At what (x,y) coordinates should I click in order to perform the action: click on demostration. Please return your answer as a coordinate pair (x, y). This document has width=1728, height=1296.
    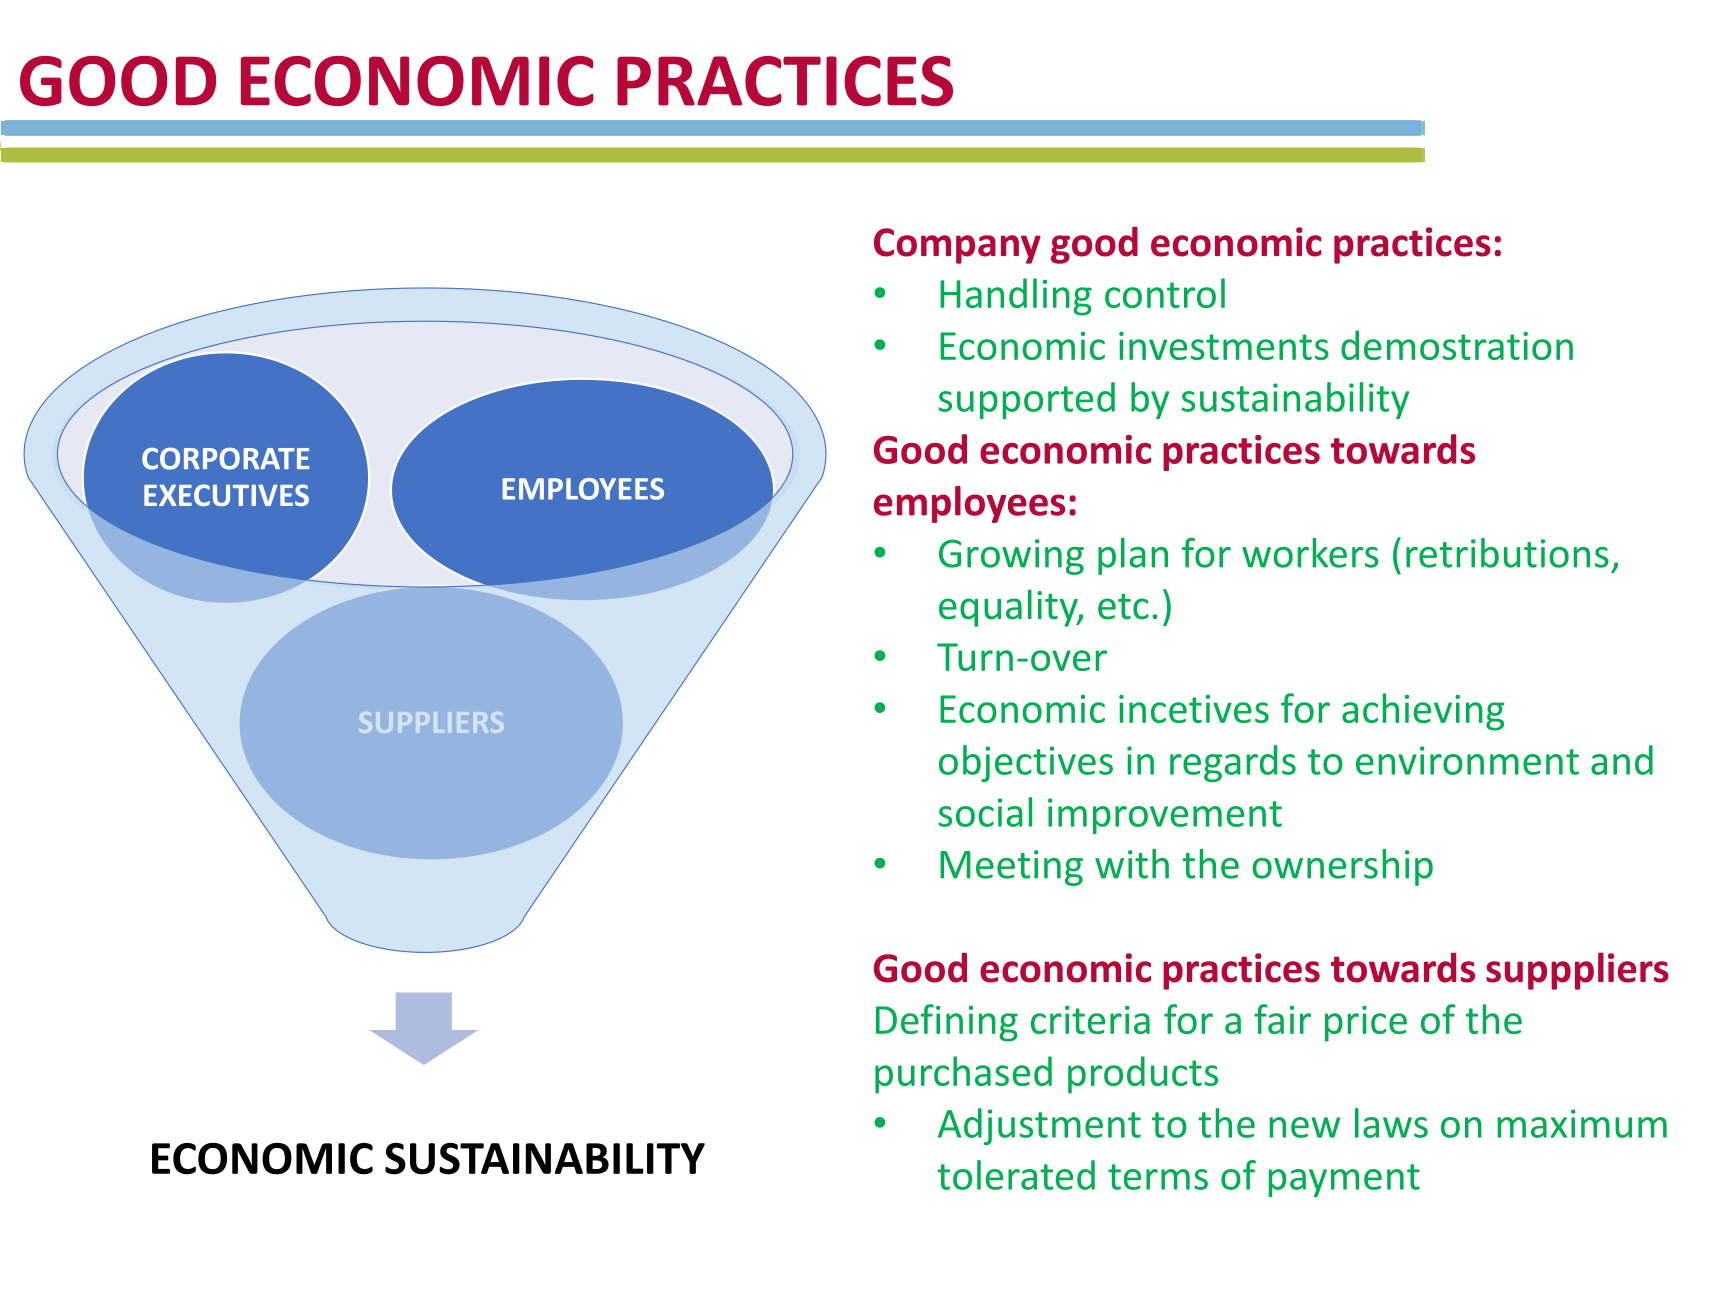
    Looking at the image, I should click on (1457, 345).
